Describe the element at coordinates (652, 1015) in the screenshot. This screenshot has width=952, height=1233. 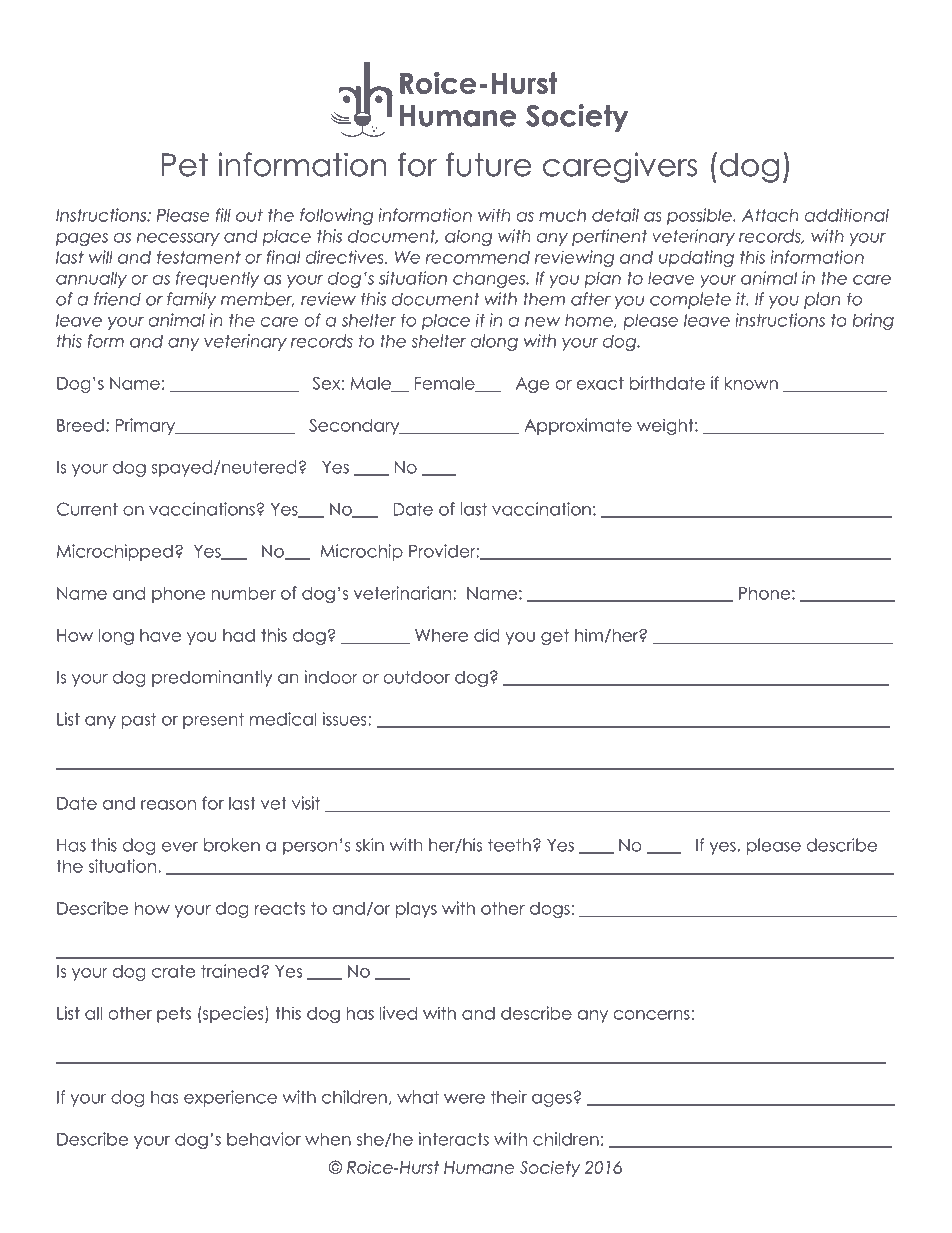
I see `concerns` at that location.
